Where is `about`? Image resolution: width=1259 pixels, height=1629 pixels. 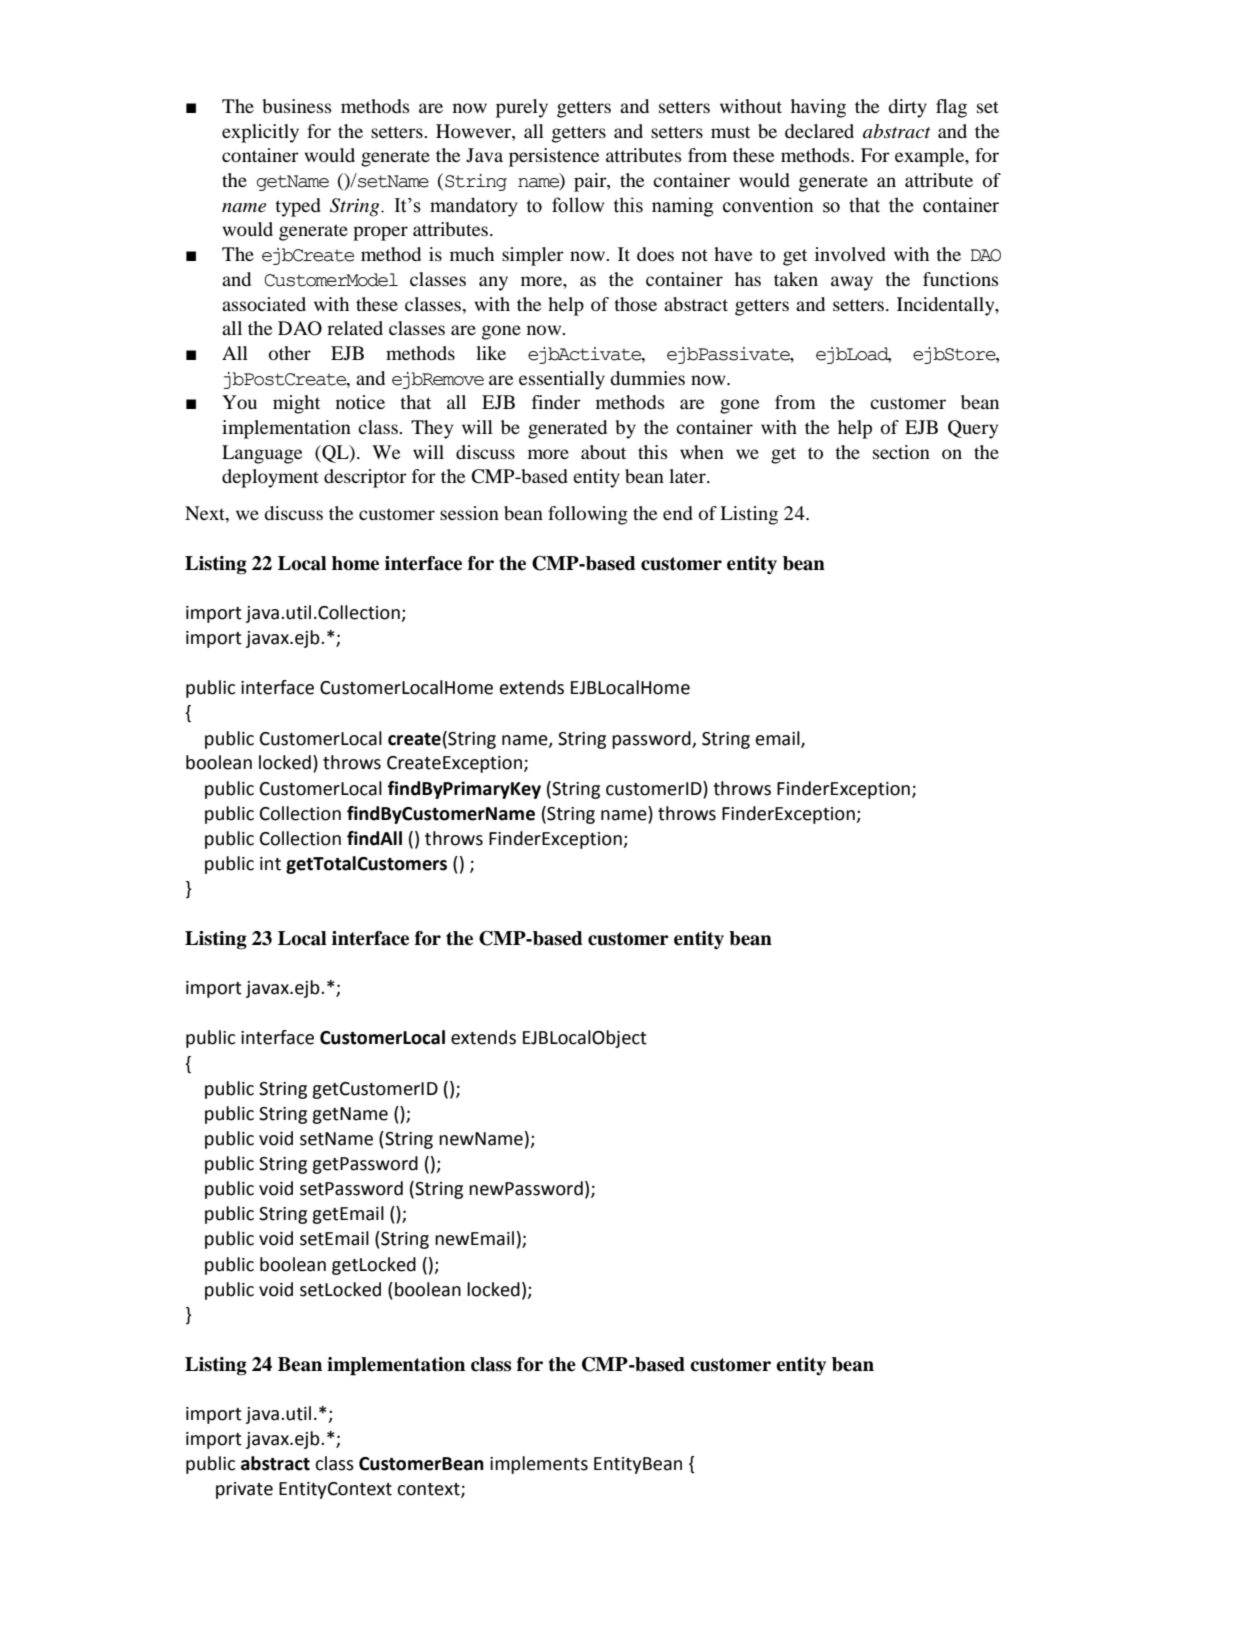 about is located at coordinates (603, 452).
